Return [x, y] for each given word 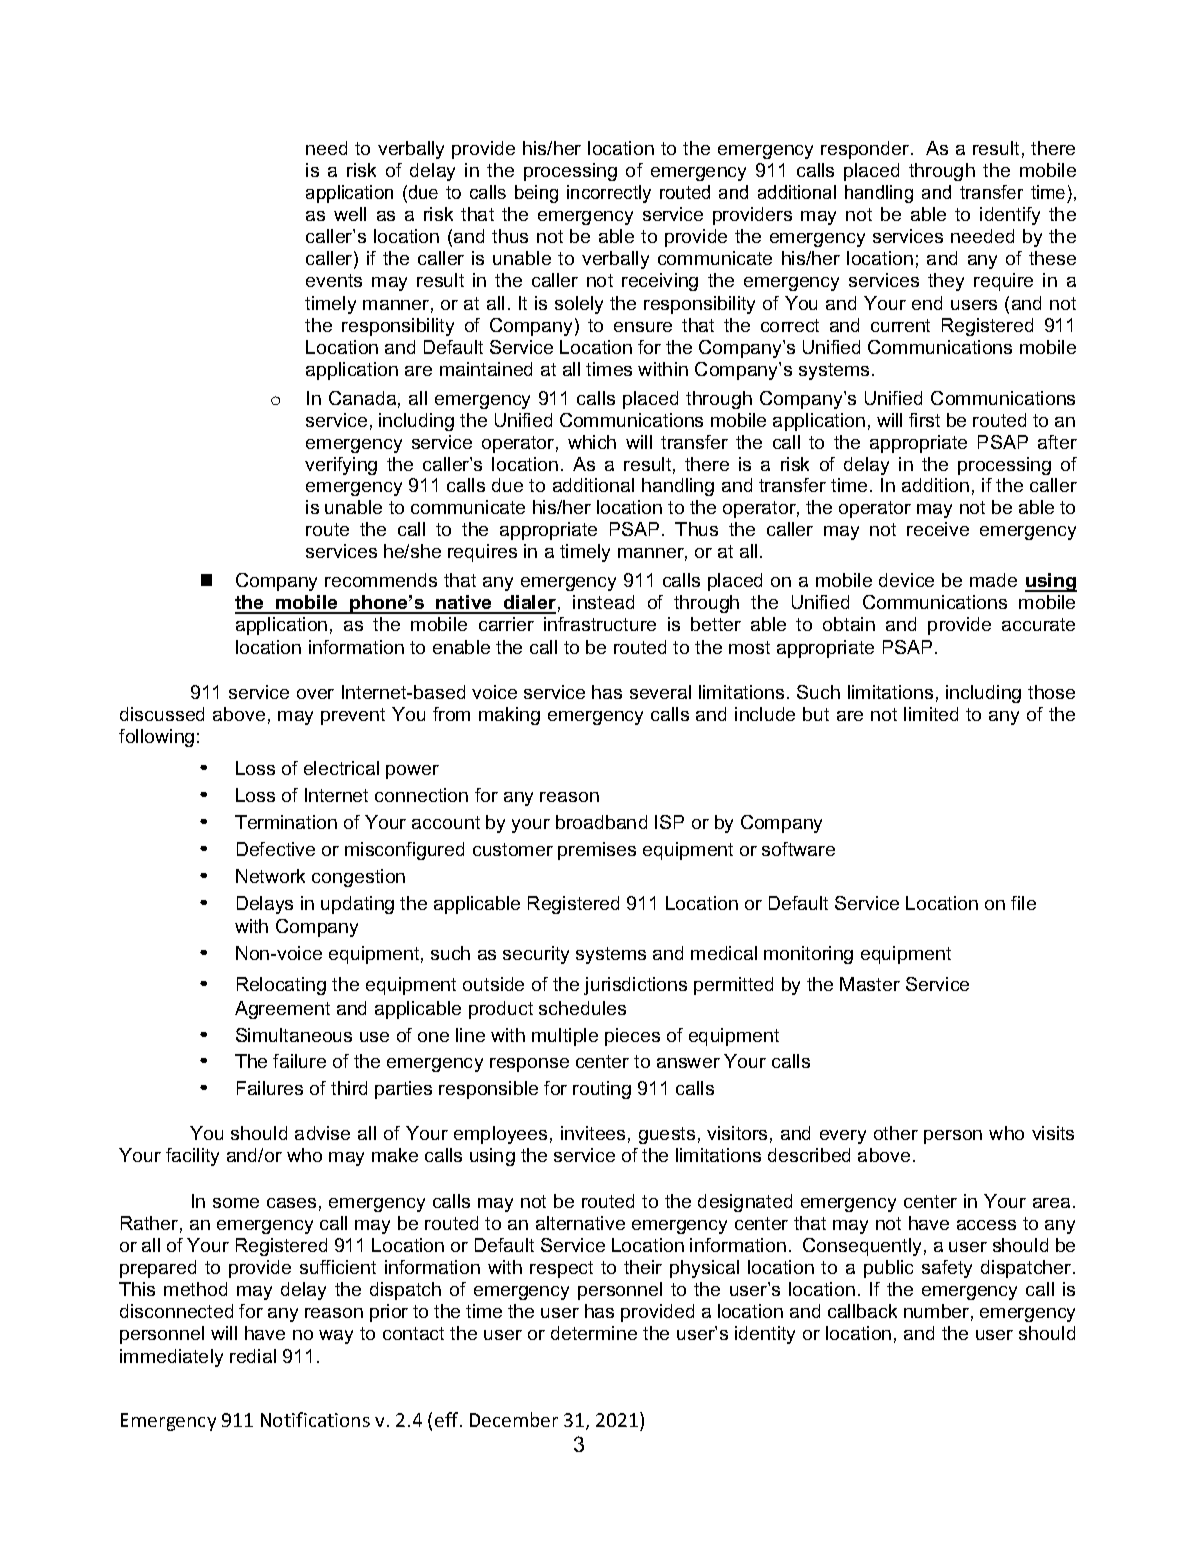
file [1023, 903]
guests [667, 1135]
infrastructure [600, 624]
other [896, 1133]
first [924, 420]
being [536, 194]
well [350, 214]
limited [931, 714]
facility [192, 1157]
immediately [171, 1358]
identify [1010, 216]
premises [597, 851]
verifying [341, 466]
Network [270, 876]
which [592, 442]
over [315, 694]
